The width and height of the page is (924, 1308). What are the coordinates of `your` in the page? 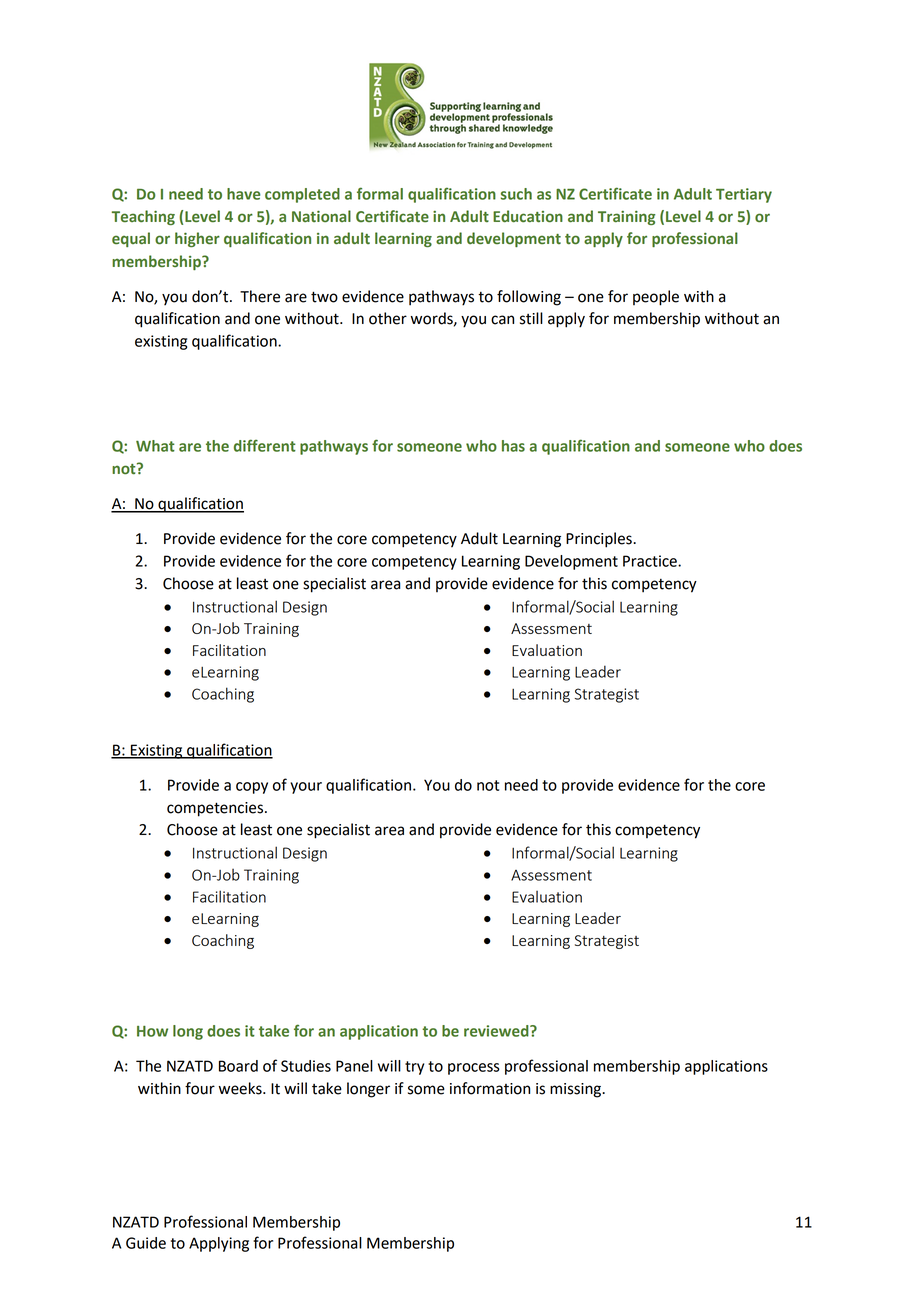 It's located at (306, 788).
